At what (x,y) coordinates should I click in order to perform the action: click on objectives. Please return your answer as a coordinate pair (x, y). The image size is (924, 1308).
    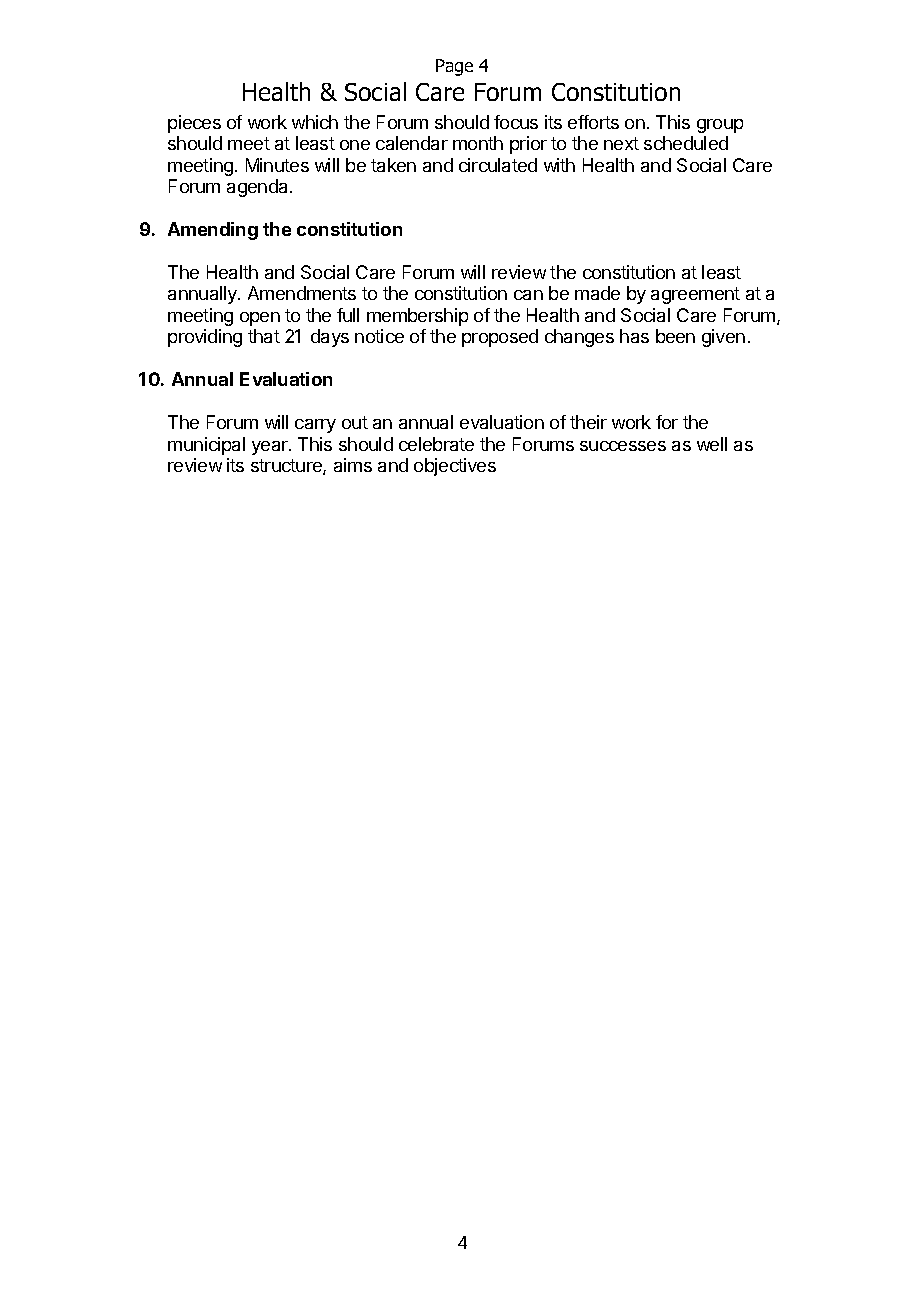
    Looking at the image, I should click on (455, 467).
